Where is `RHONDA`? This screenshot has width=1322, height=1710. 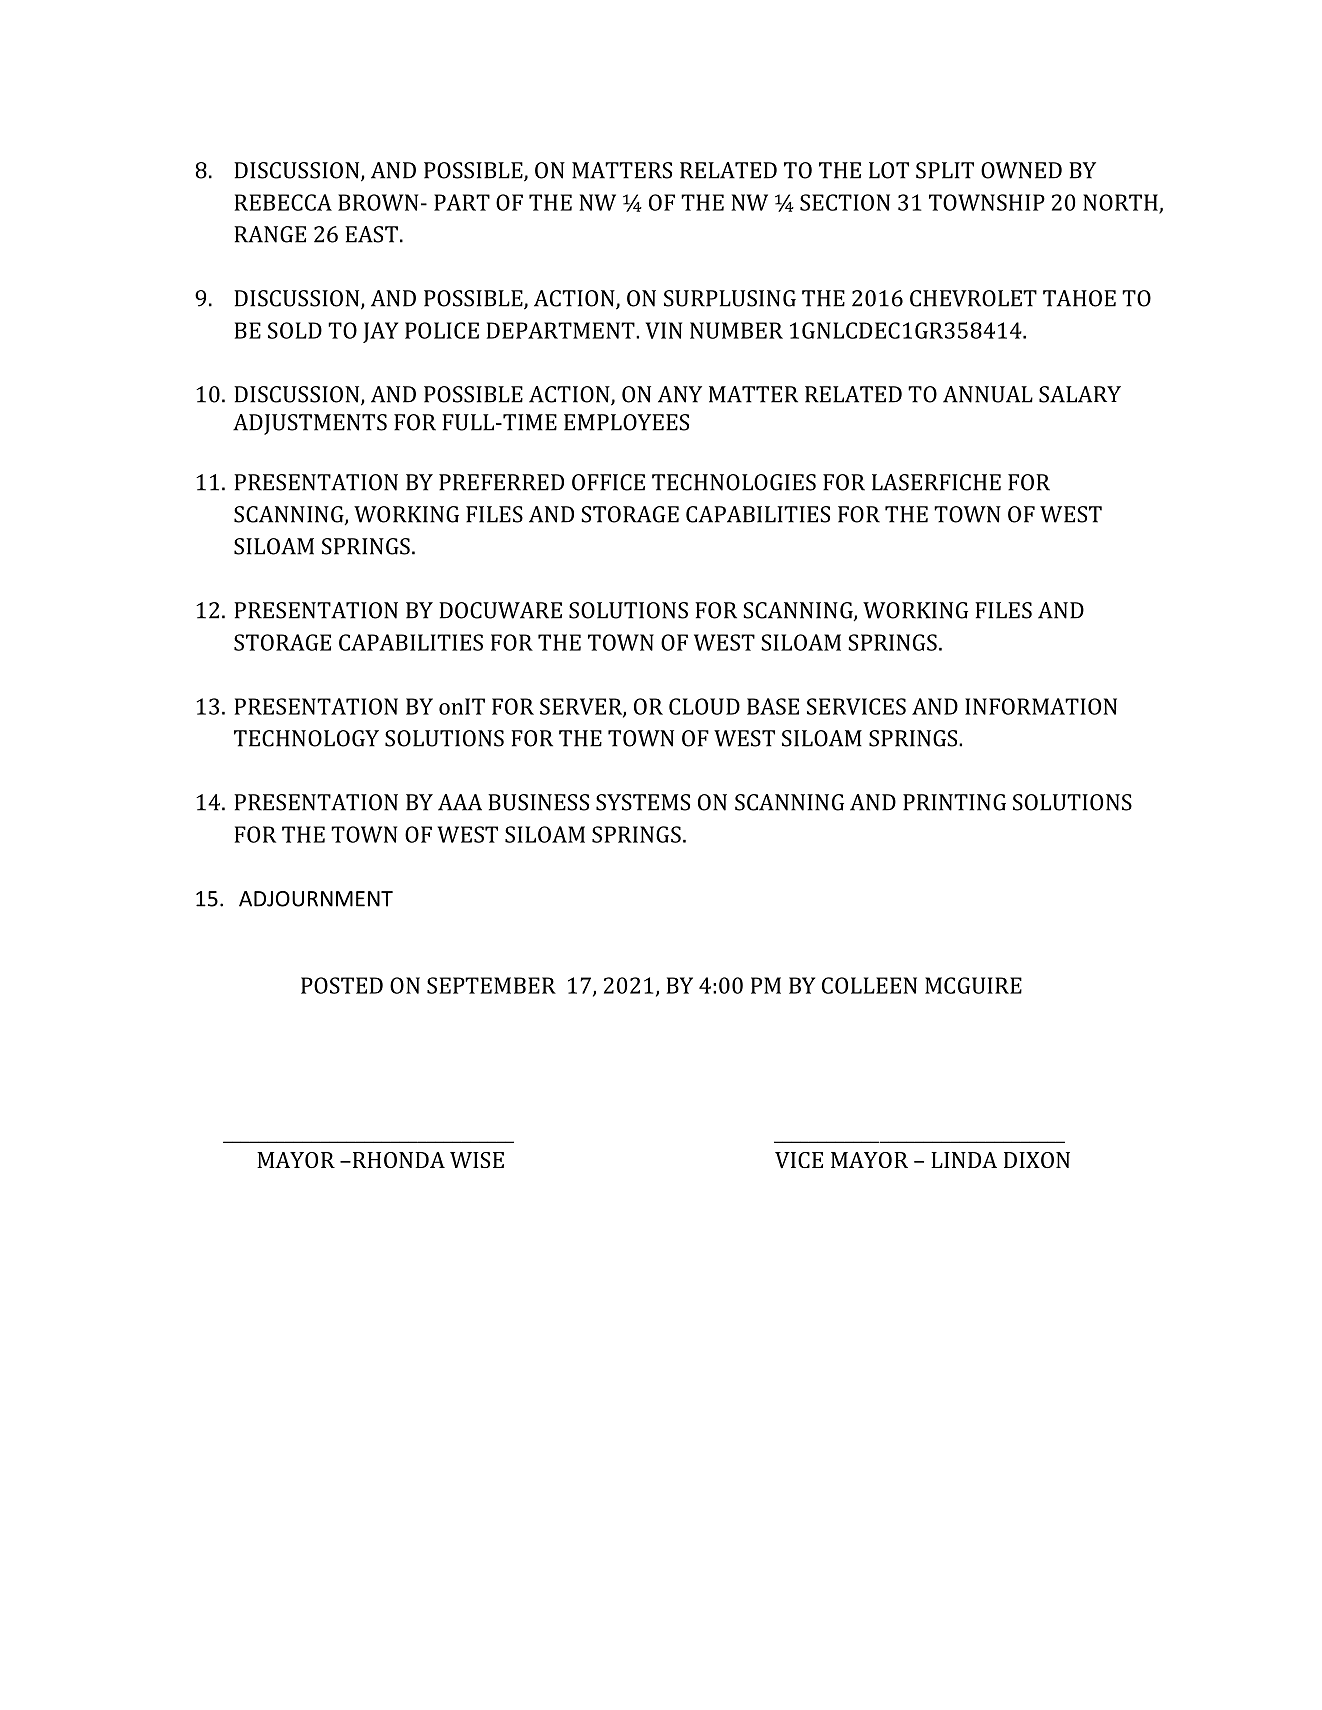
RHONDA is located at coordinates (397, 1160).
